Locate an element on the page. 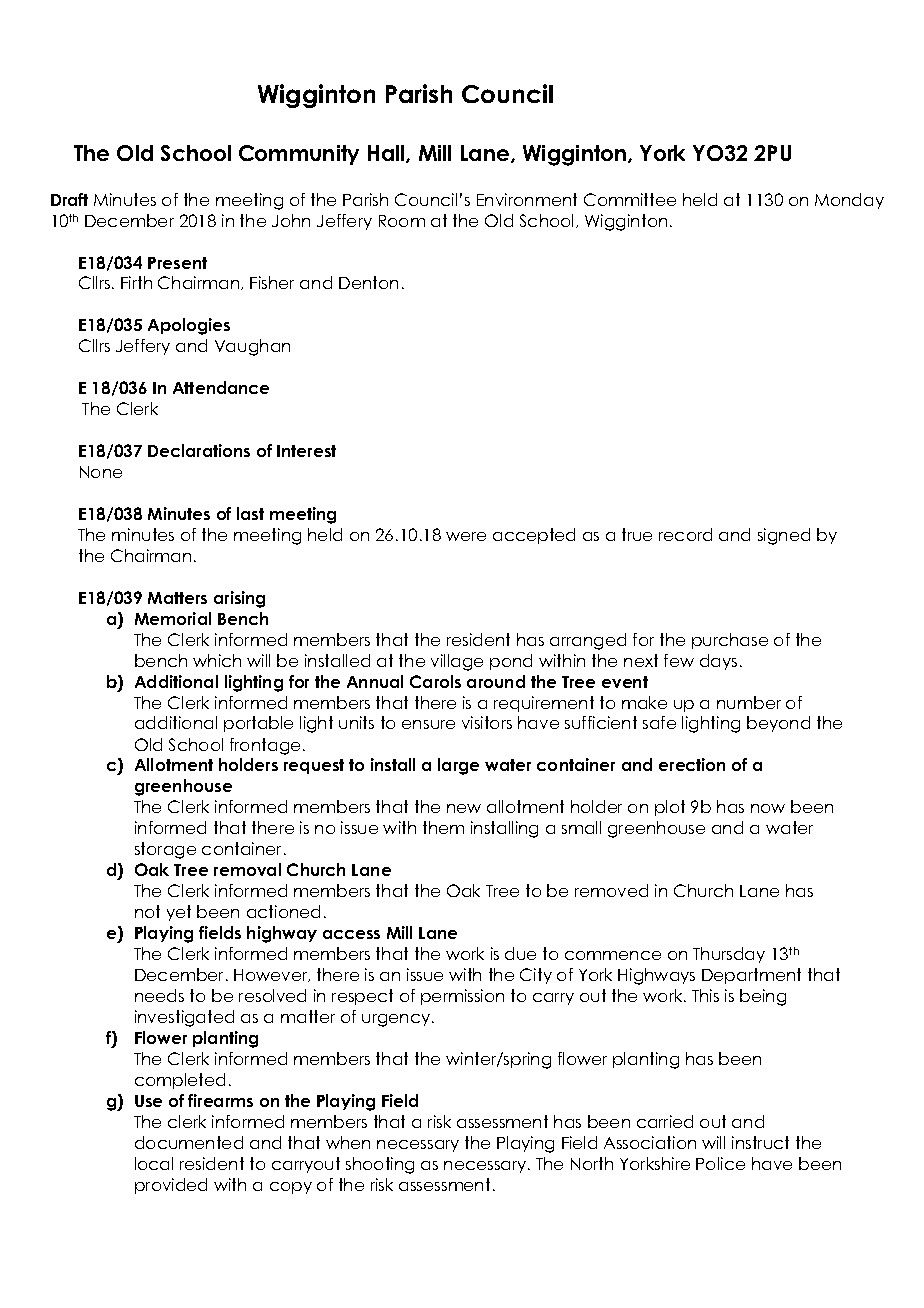 The width and height of the document is (924, 1308). instruct is located at coordinates (760, 1142).
